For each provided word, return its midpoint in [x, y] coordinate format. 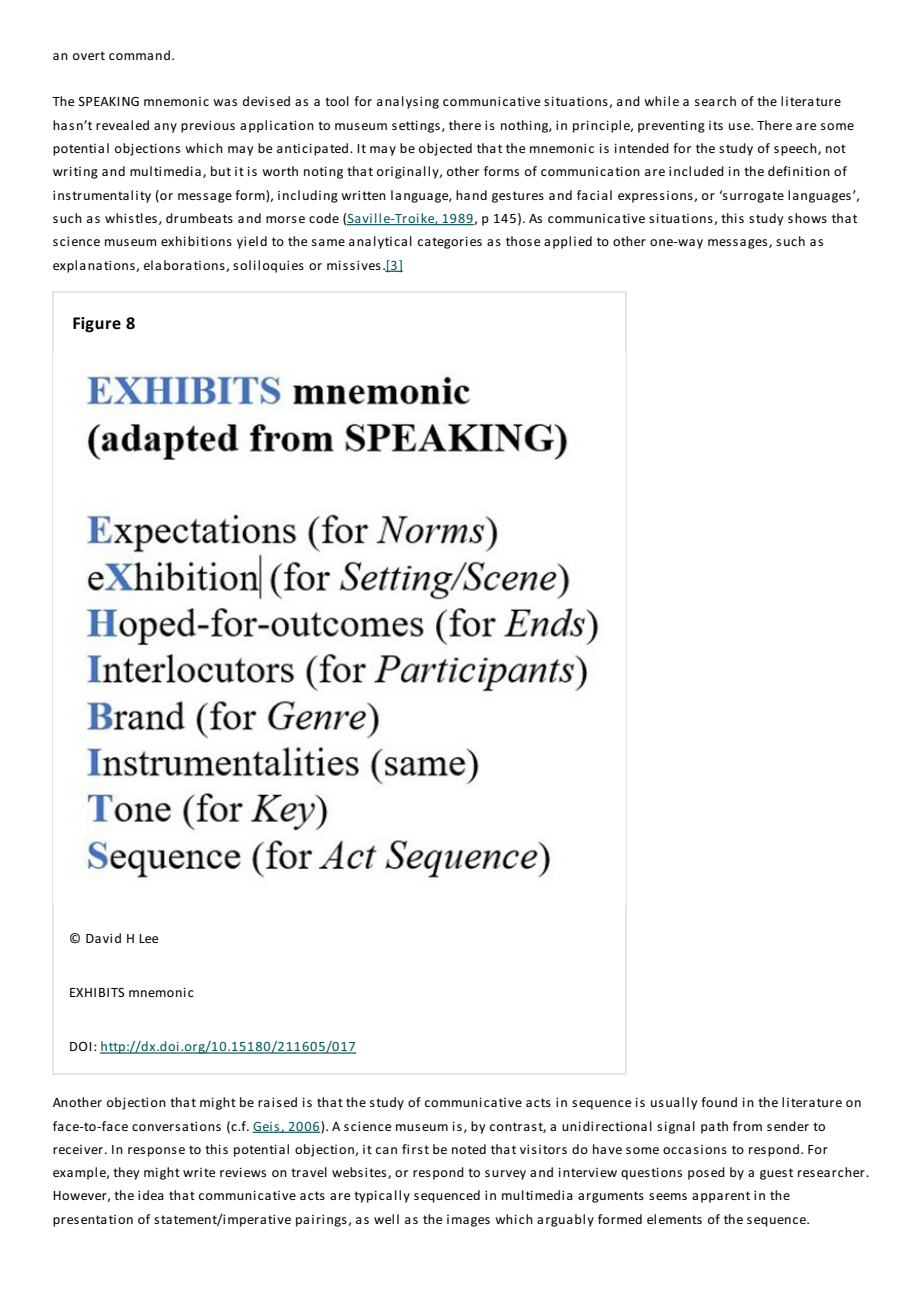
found [719, 1102]
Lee [148, 938]
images [468, 1221]
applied [568, 242]
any [165, 128]
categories [450, 242]
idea [151, 1195]
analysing [408, 102]
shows [807, 218]
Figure [97, 325]
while [661, 101]
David [103, 938]
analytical [380, 242]
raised [277, 1102]
